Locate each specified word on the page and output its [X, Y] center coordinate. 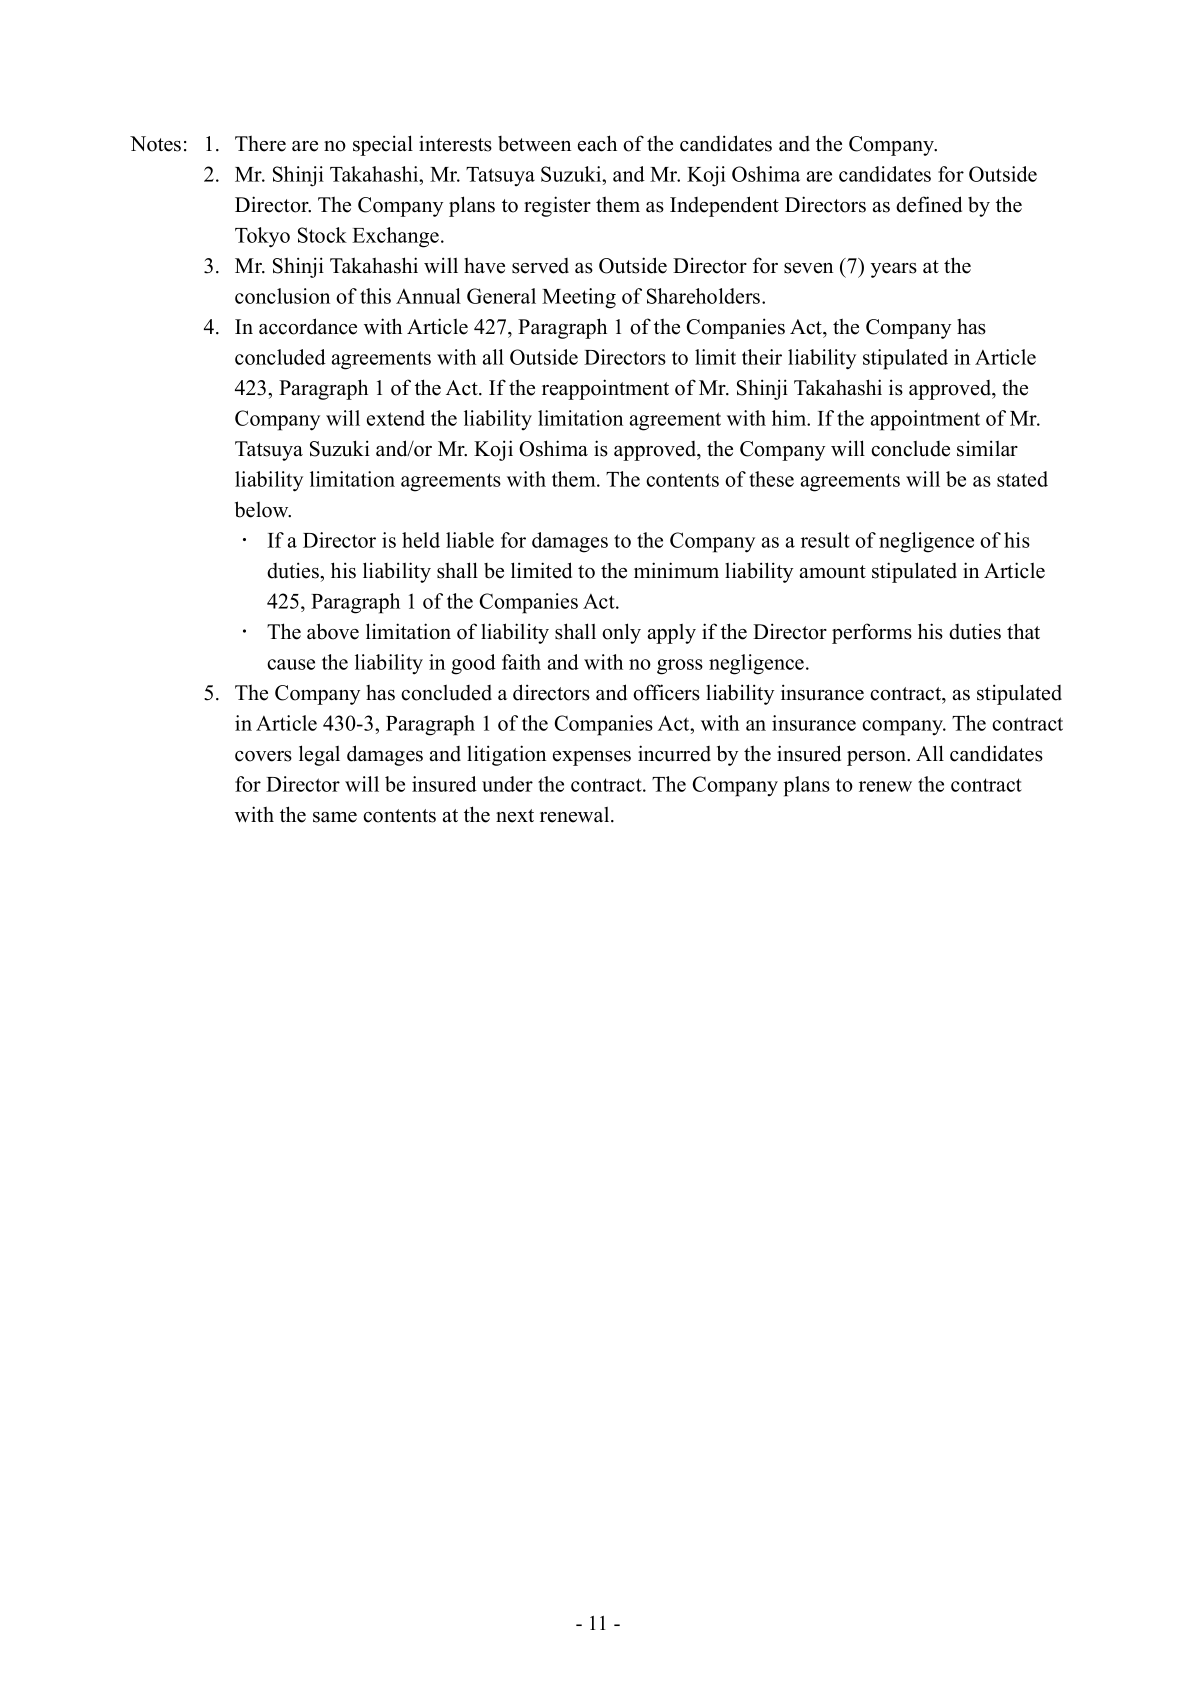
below [263, 509]
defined [929, 204]
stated [1022, 479]
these [771, 479]
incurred [674, 753]
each [597, 143]
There [260, 144]
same [335, 817]
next [515, 816]
